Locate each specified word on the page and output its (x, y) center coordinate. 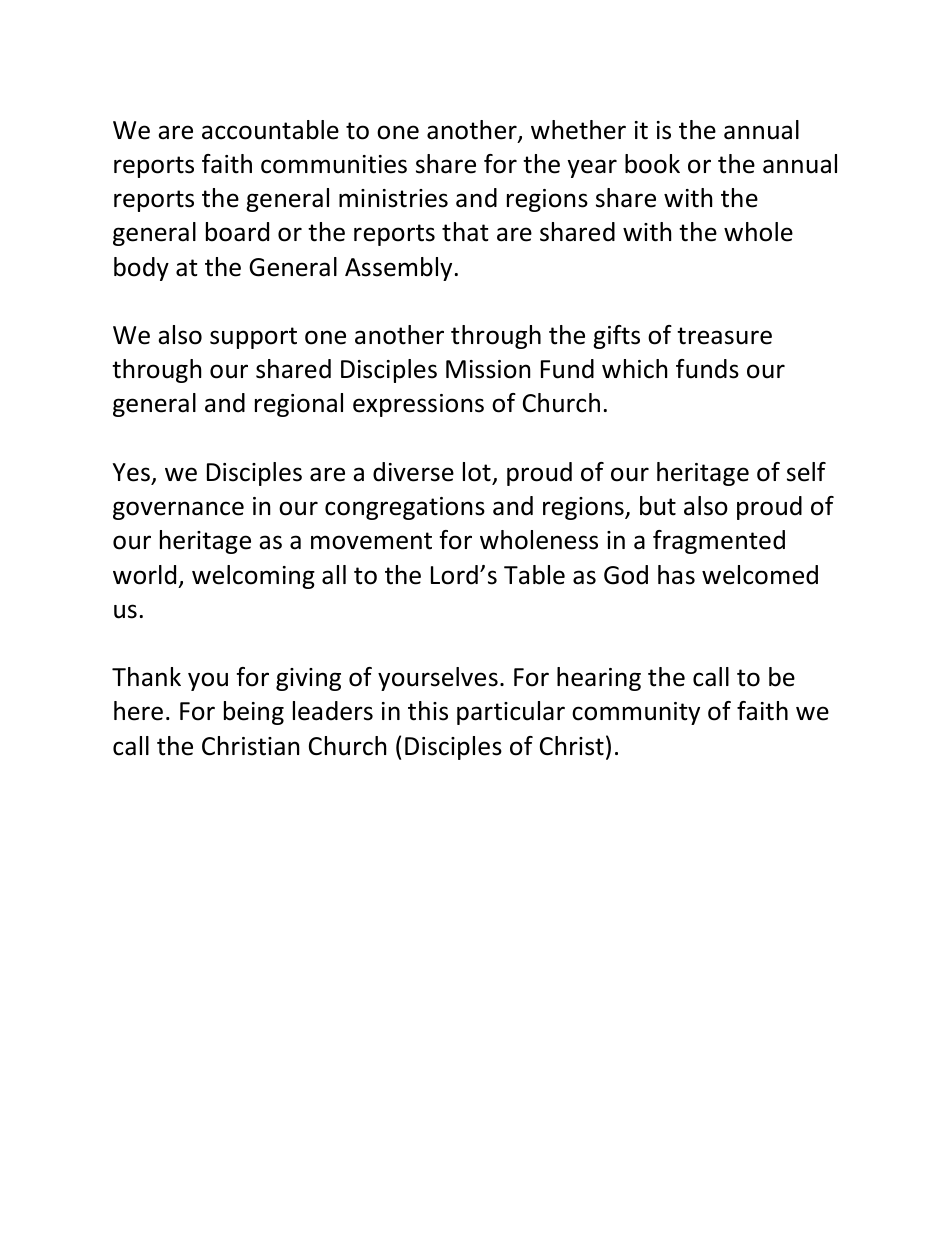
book (652, 164)
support (253, 338)
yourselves (438, 679)
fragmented (719, 542)
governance (178, 510)
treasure (724, 336)
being (254, 713)
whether (578, 130)
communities (334, 164)
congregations (405, 508)
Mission (488, 369)
